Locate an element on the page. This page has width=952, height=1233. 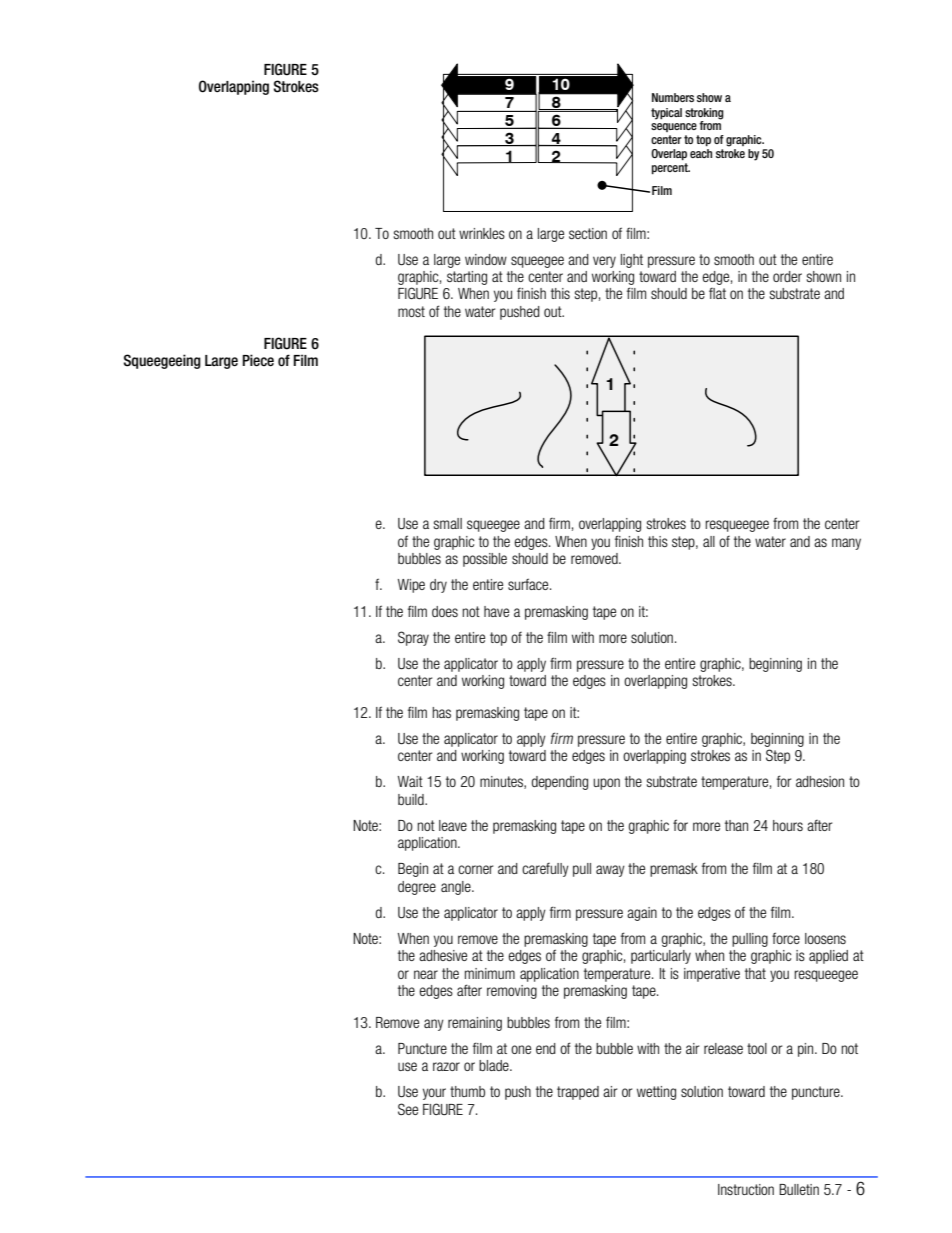
build is located at coordinates (412, 799).
